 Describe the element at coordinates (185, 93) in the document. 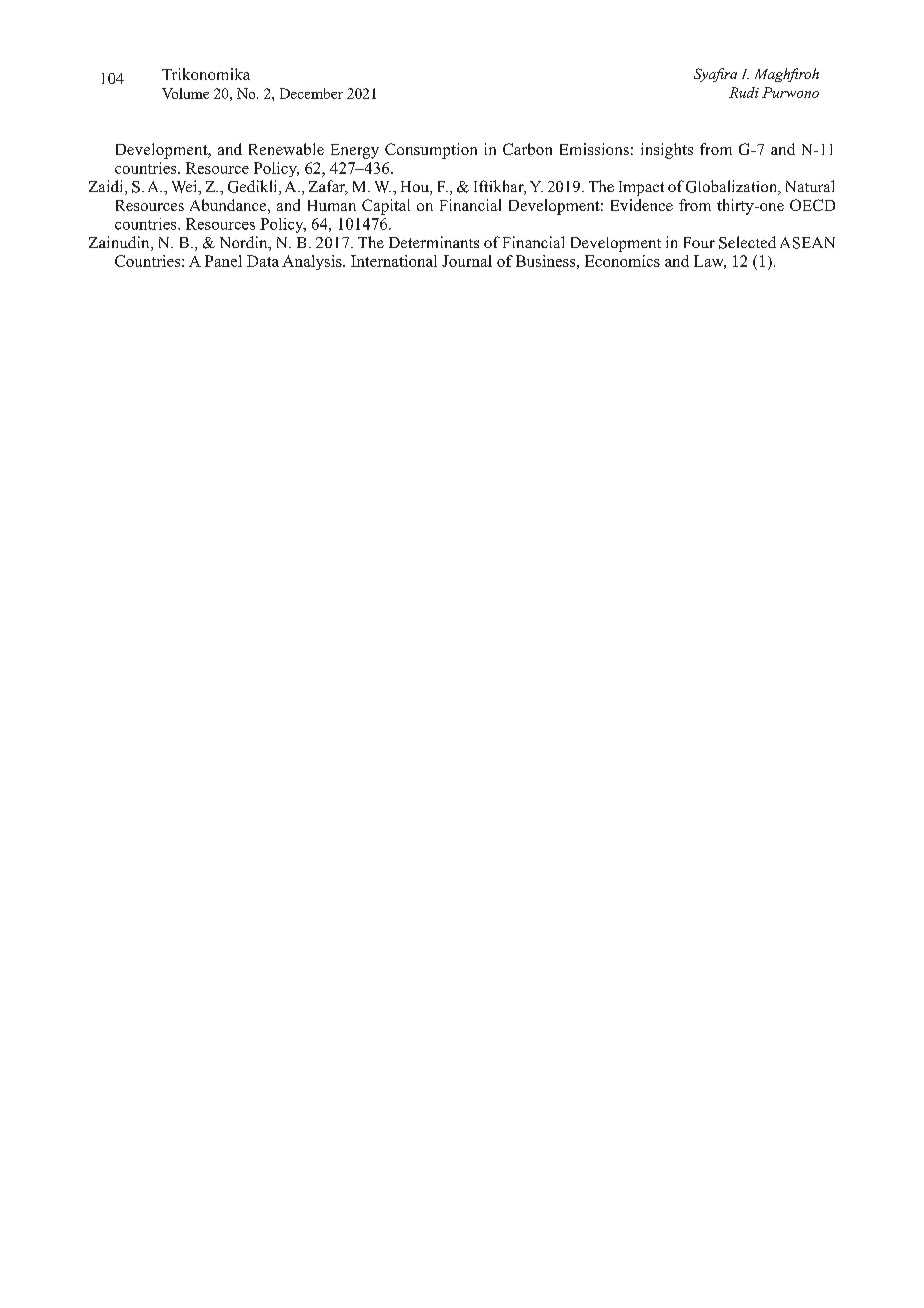

I see `Volume` at that location.
